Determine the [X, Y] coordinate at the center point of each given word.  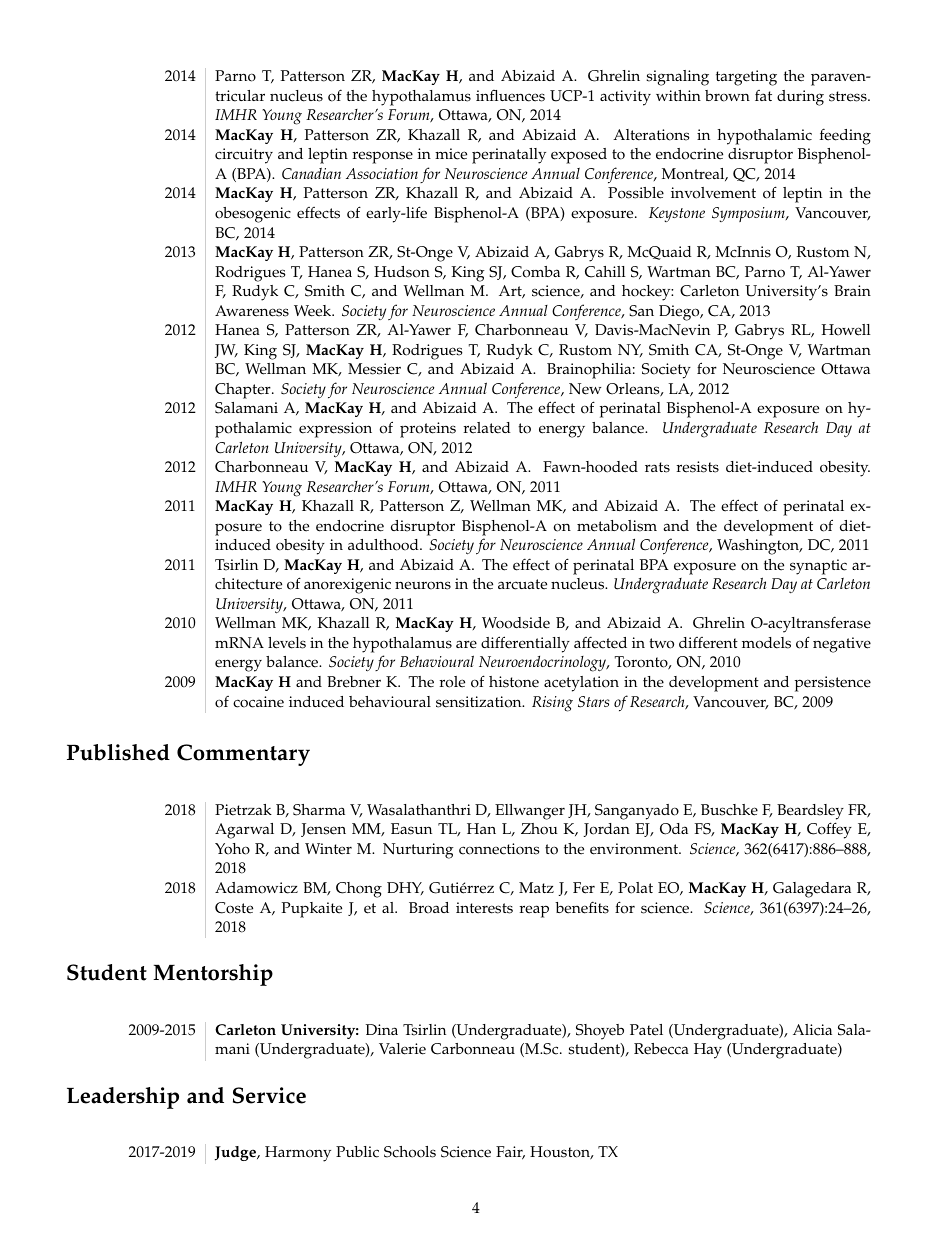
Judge [236, 1153]
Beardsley [810, 812]
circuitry [244, 156]
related [487, 428]
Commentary [243, 755]
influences [510, 95]
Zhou [539, 829]
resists [698, 467]
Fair [510, 1153]
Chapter [244, 391]
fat [763, 95]
